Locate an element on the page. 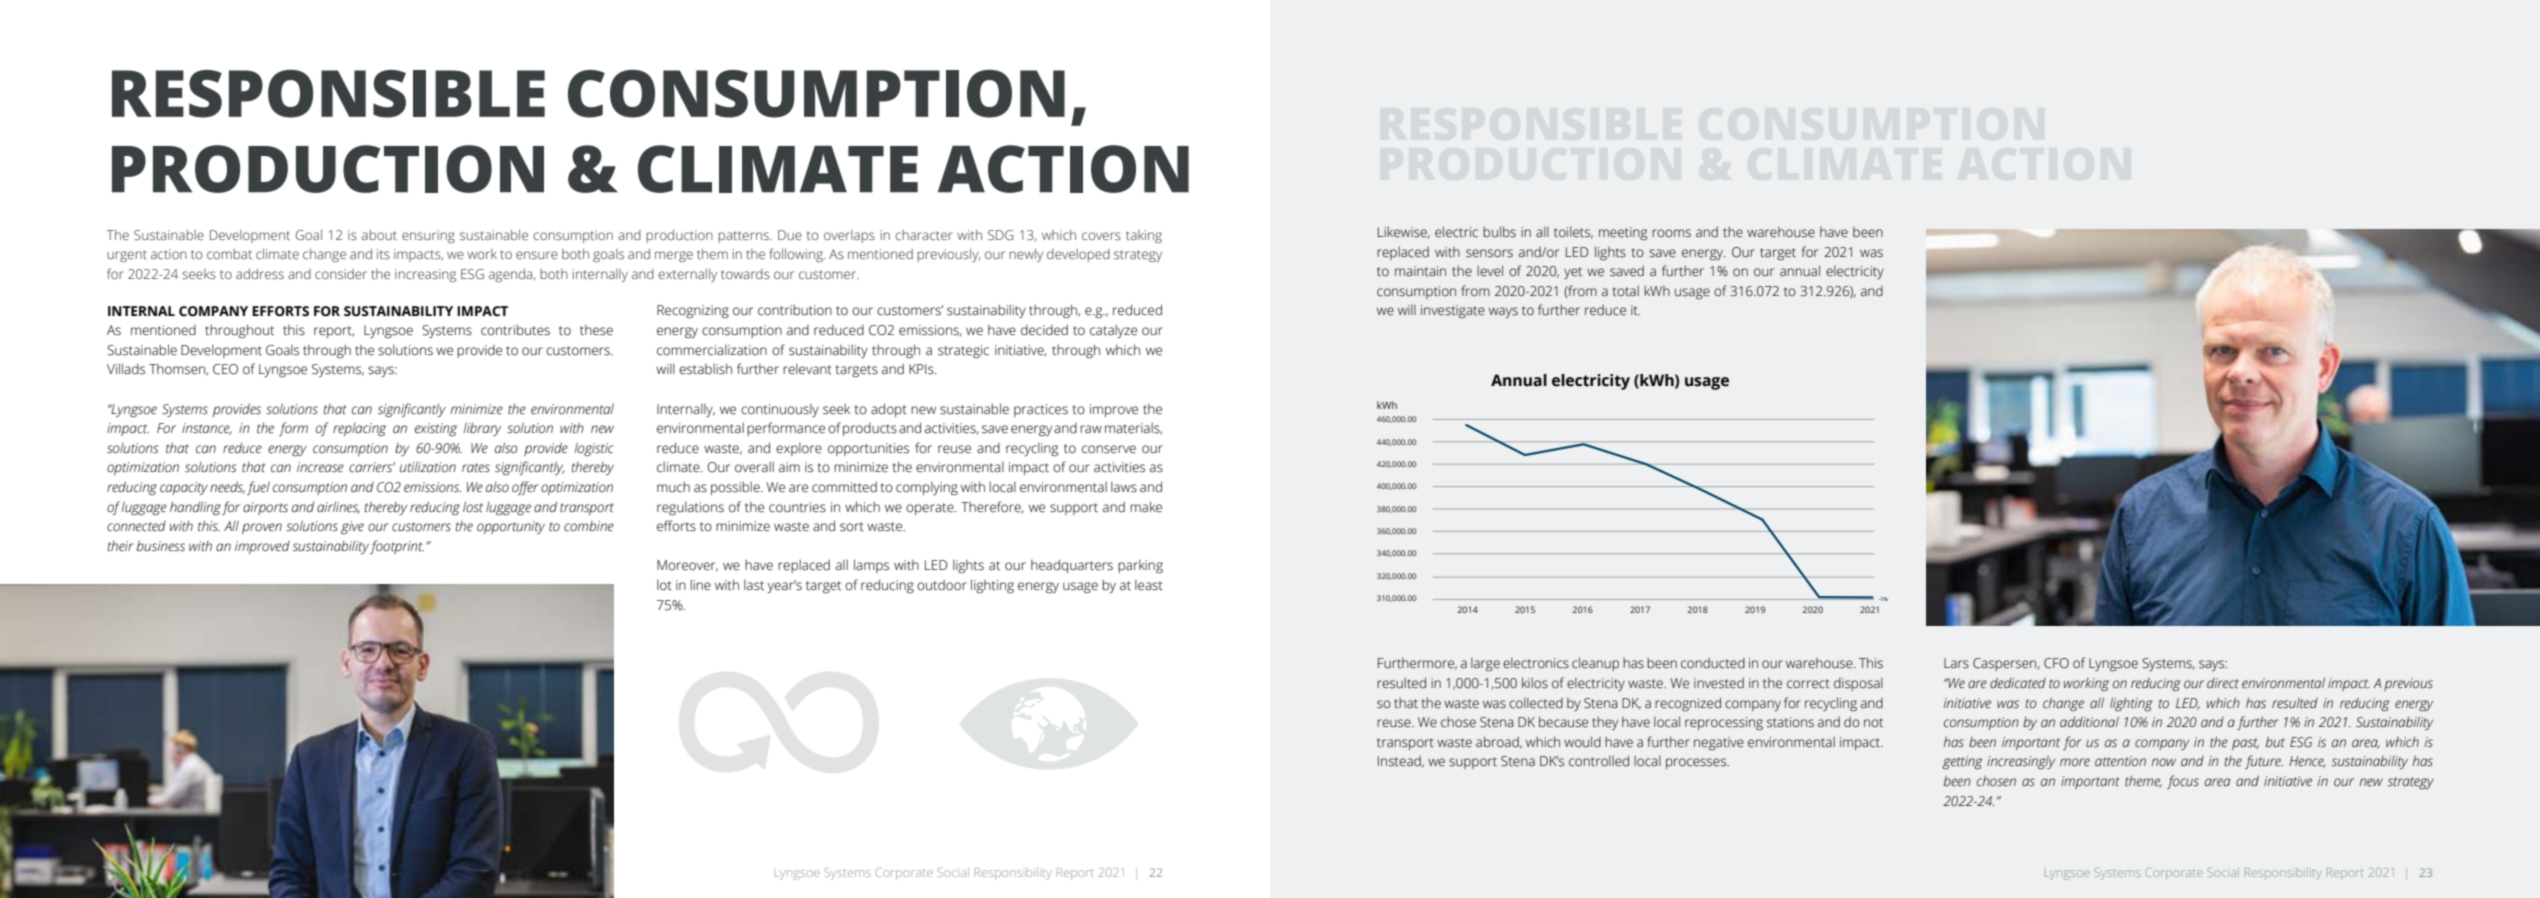  its is located at coordinates (383, 254).
